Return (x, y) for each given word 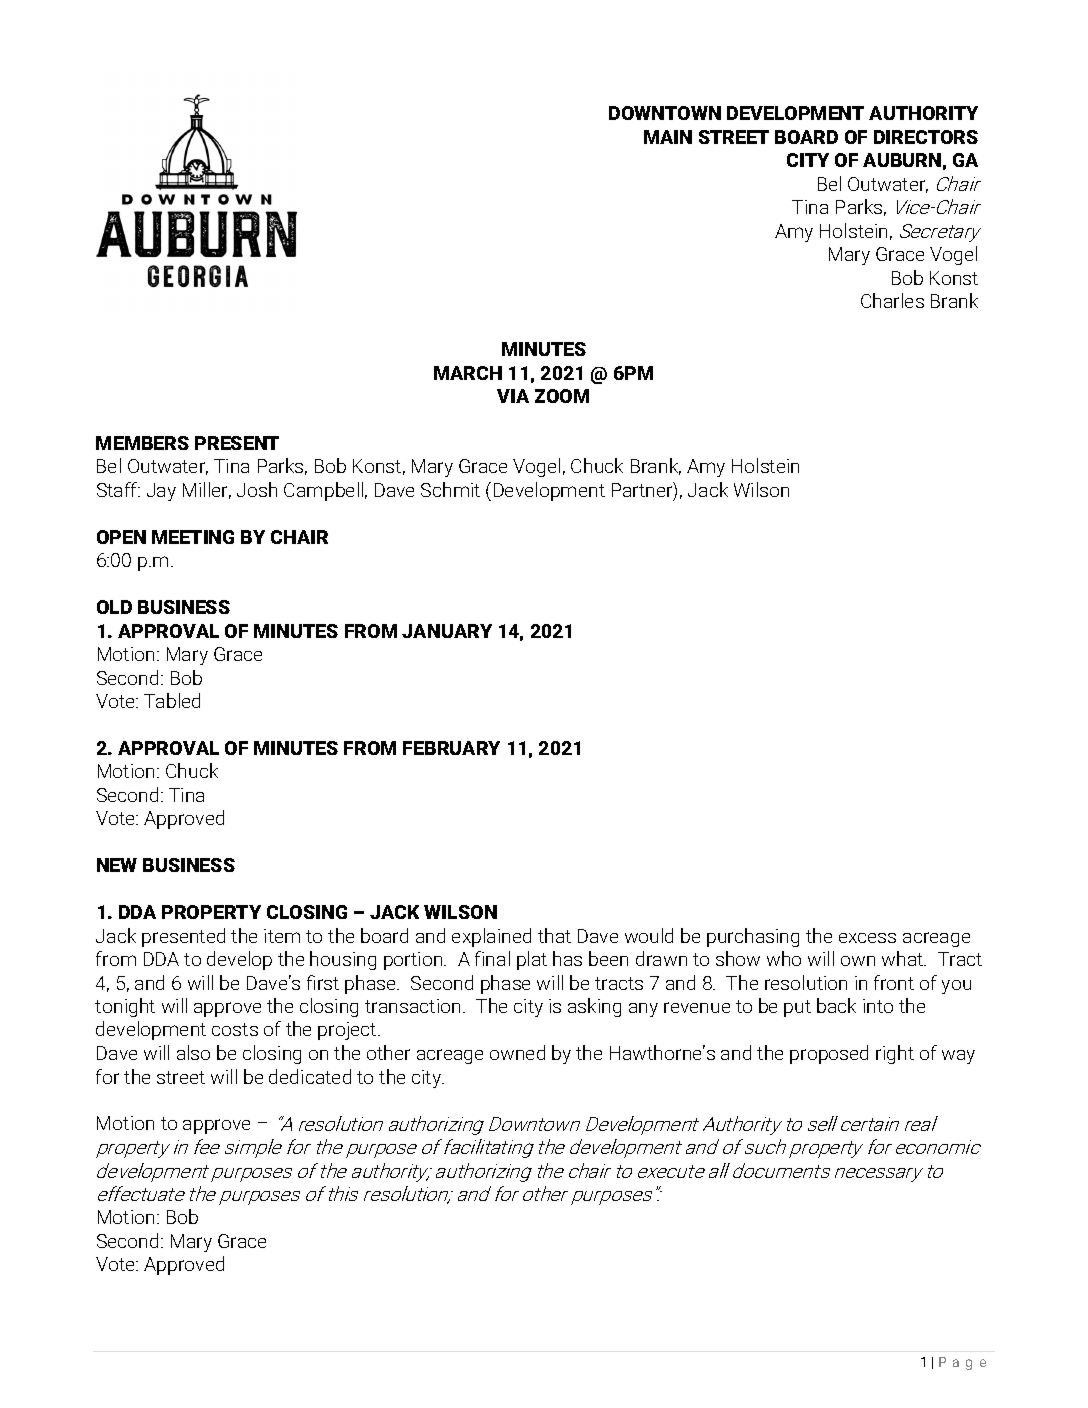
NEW (117, 865)
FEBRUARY (451, 748)
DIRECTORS (926, 137)
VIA (513, 396)
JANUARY (447, 631)
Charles (892, 300)
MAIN (668, 137)
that (554, 935)
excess (867, 938)
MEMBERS (142, 443)
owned (517, 1052)
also (193, 1052)
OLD (114, 607)
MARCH (468, 373)
